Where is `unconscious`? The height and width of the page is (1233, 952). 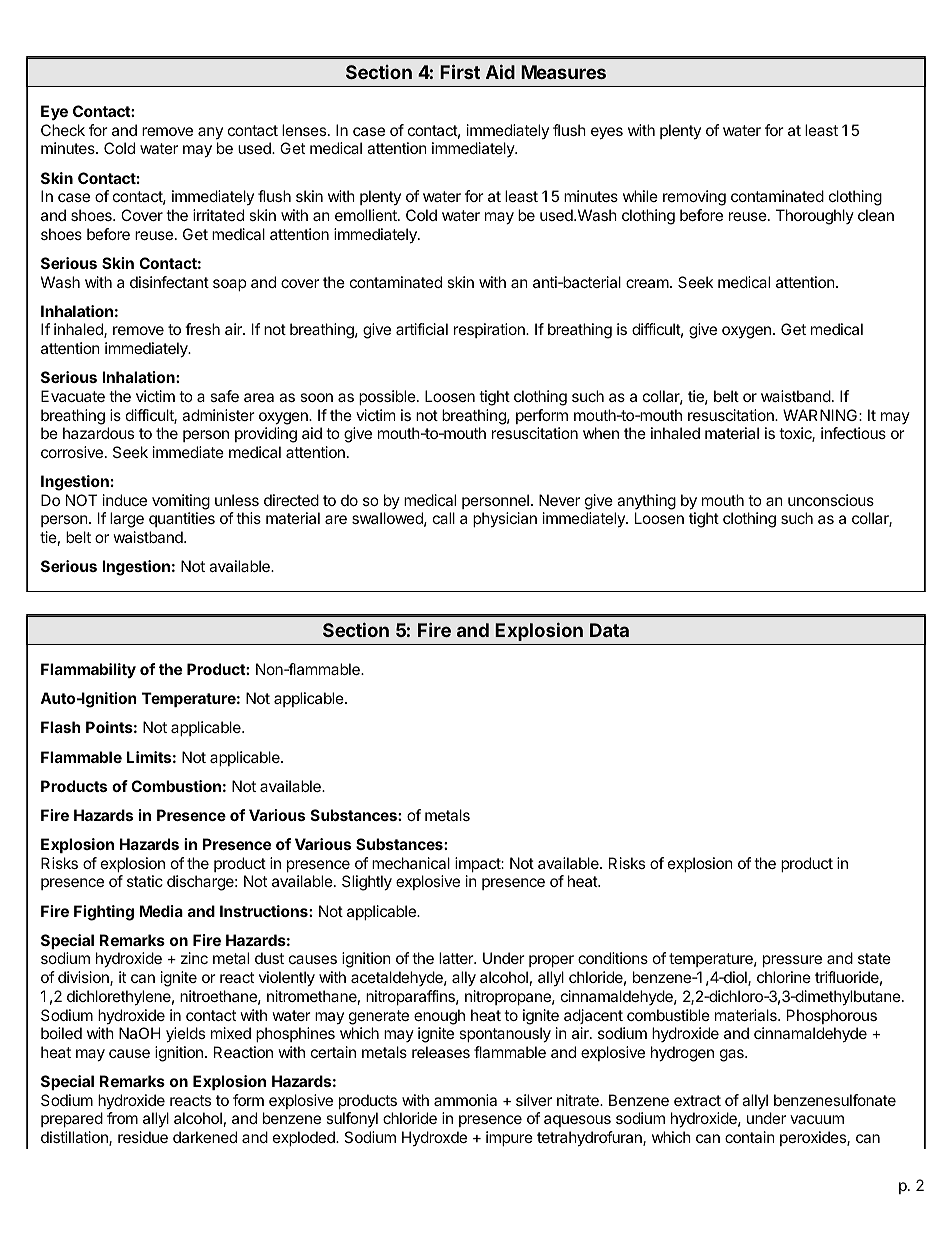
unconscious is located at coordinates (831, 500).
